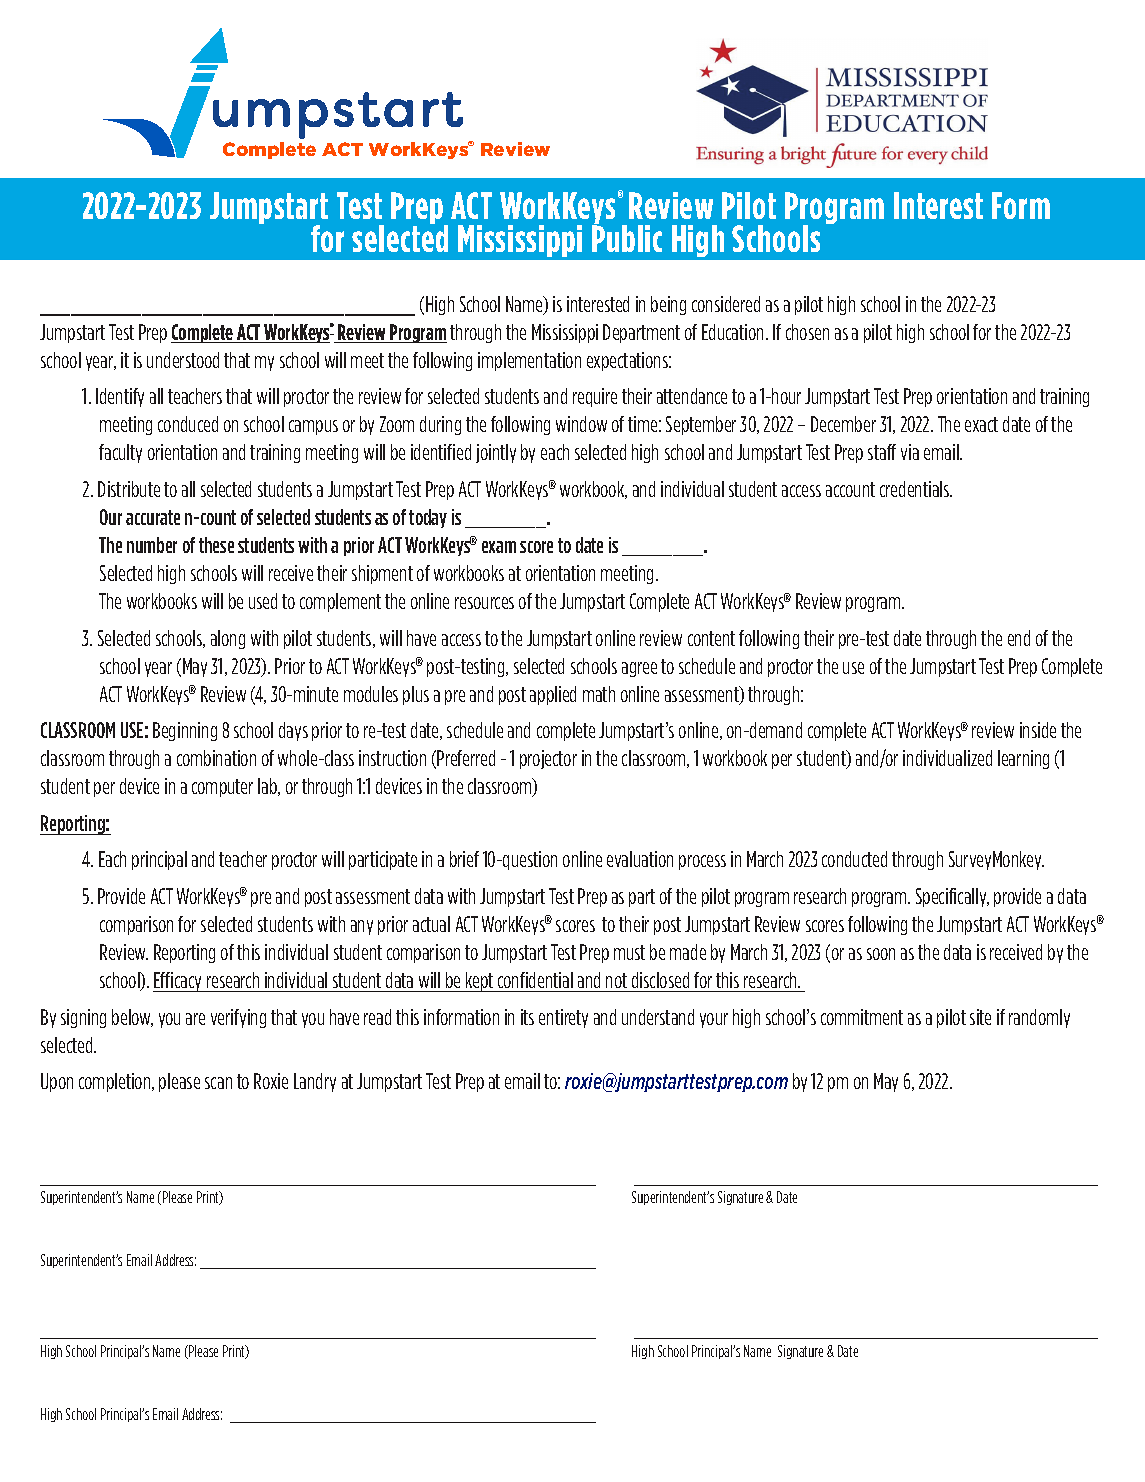 Image resolution: width=1145 pixels, height=1482 pixels. What do you see at coordinates (222, 788) in the screenshot?
I see `computer` at bounding box center [222, 788].
